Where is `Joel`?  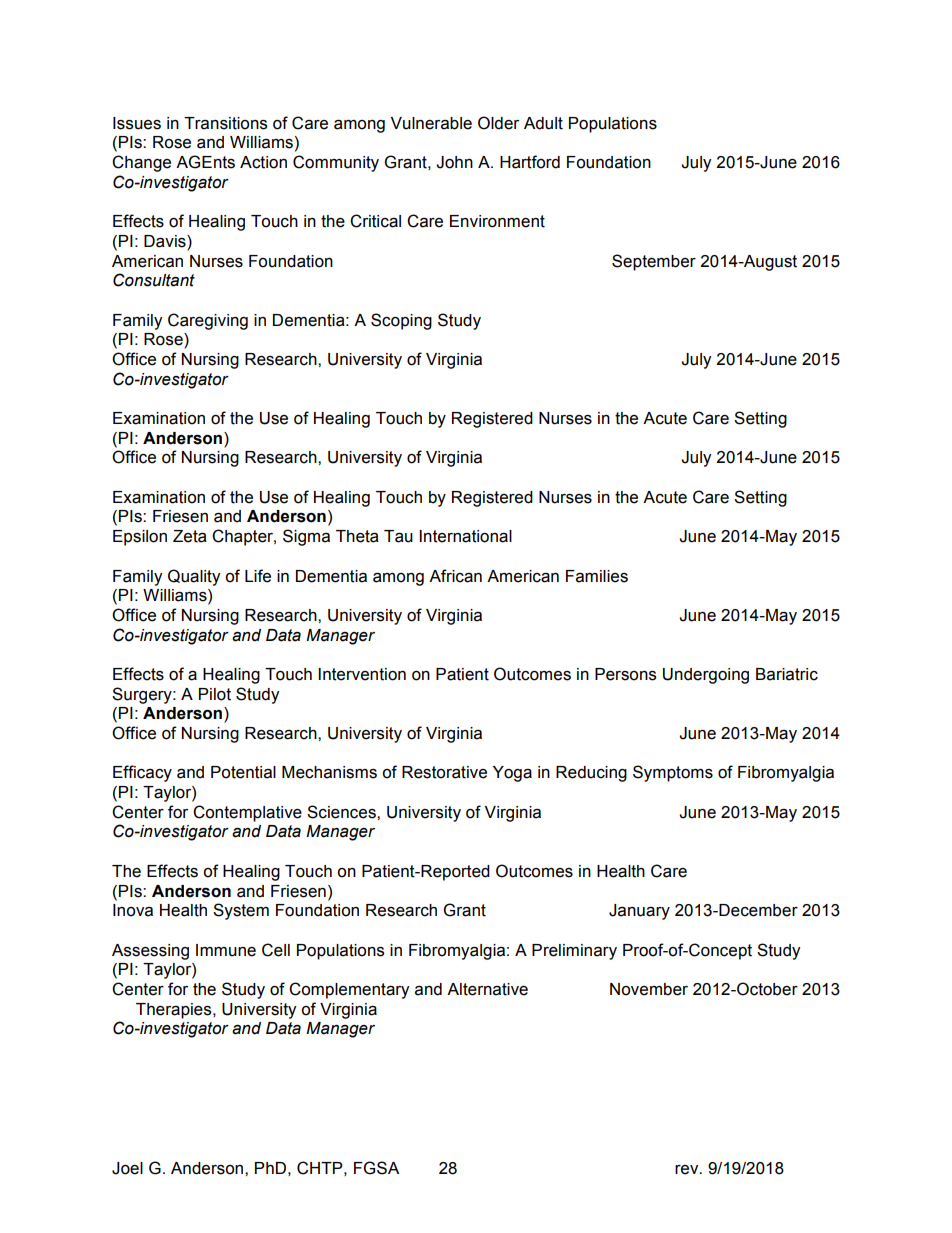 Joel is located at coordinates (127, 1168).
